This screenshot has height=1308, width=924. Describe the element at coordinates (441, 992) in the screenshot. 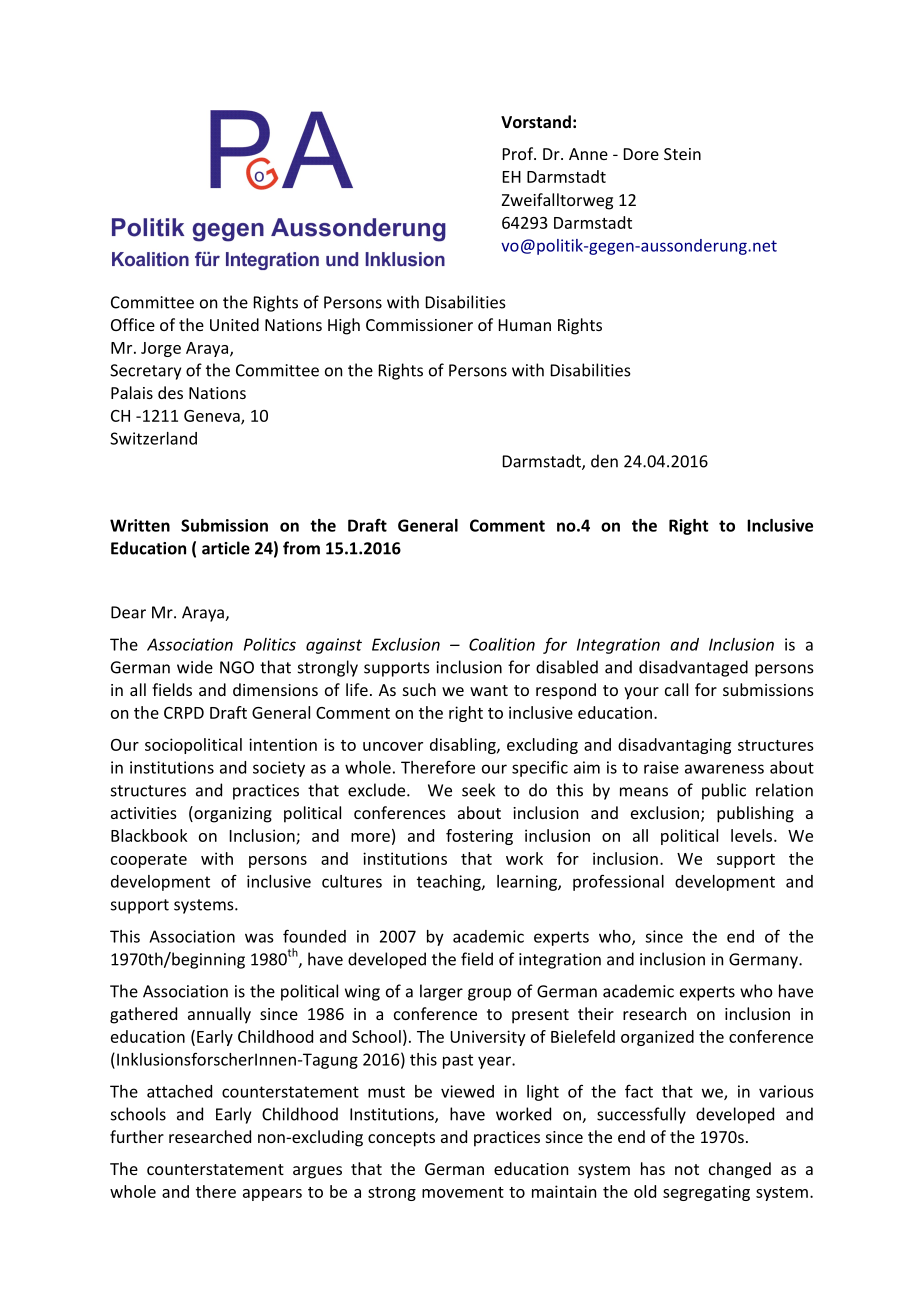

I see `larger` at that location.
